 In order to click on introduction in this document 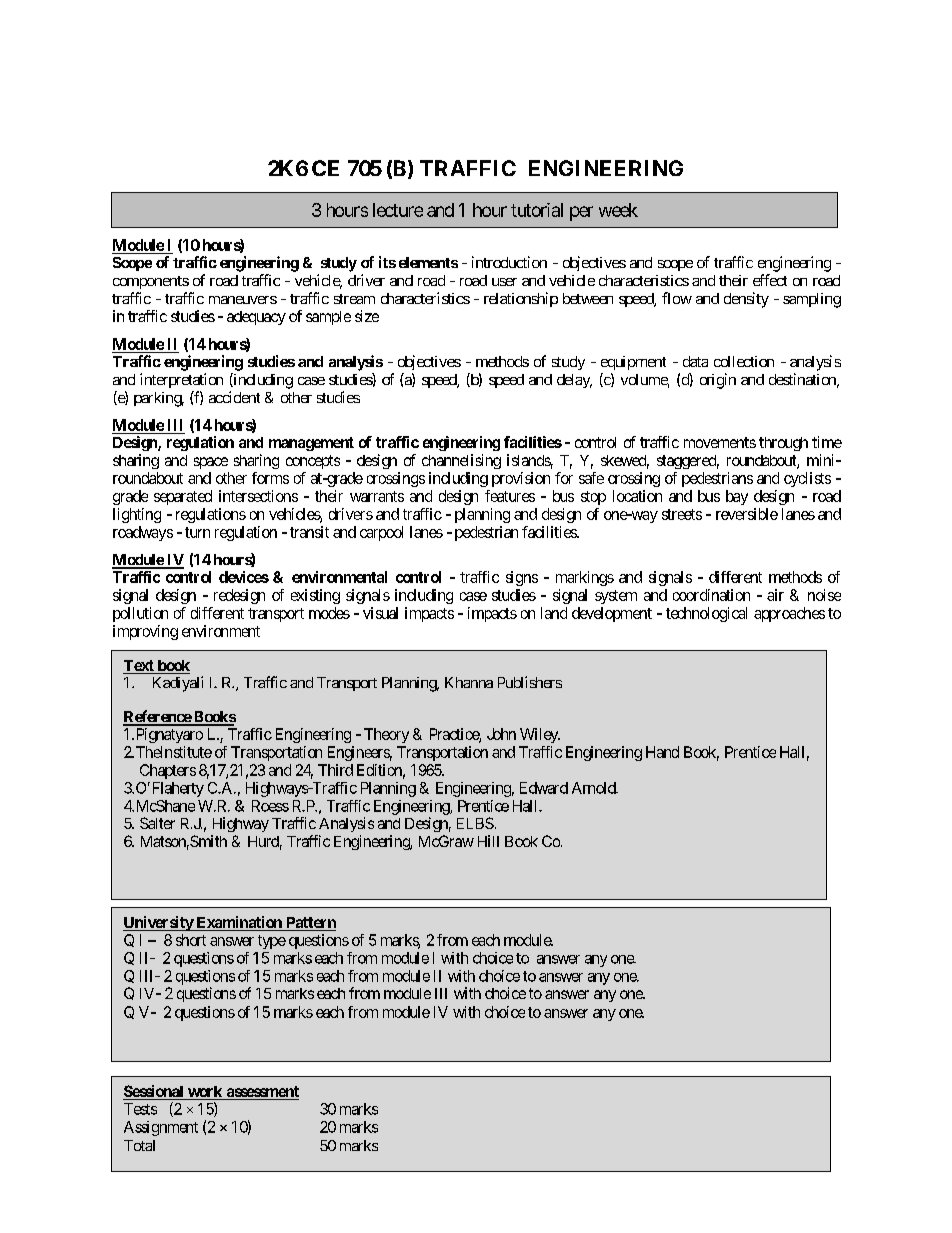, I will do `click(509, 262)`.
